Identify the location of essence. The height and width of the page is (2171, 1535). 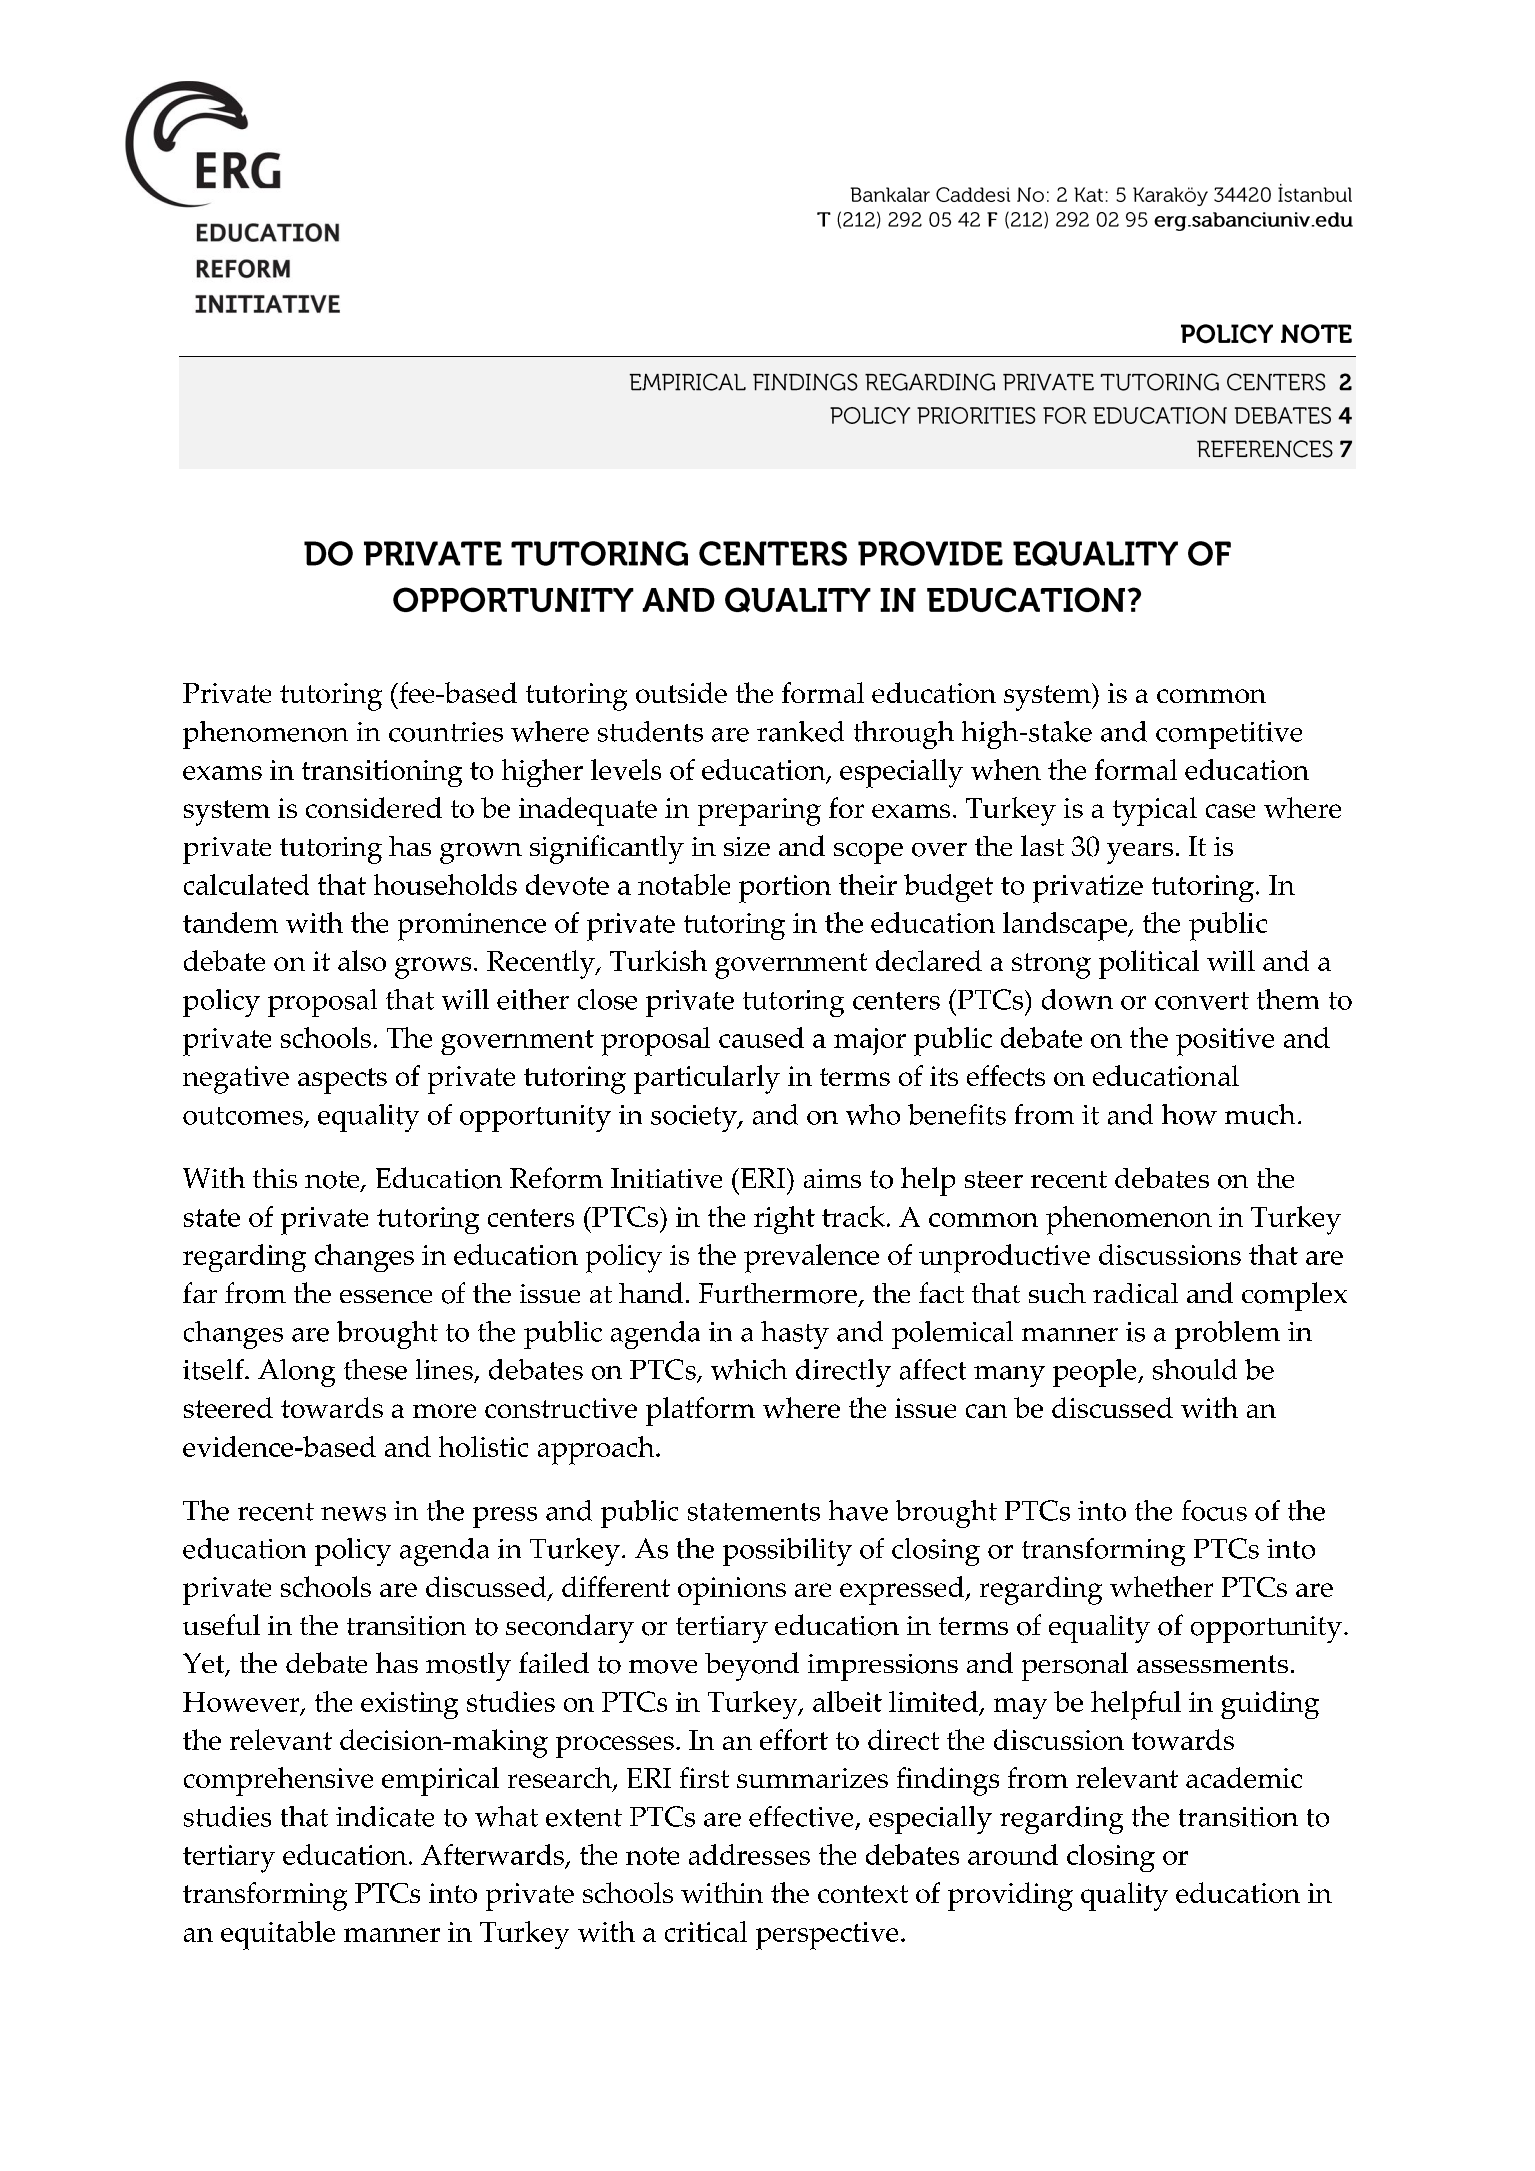
(386, 1296).
